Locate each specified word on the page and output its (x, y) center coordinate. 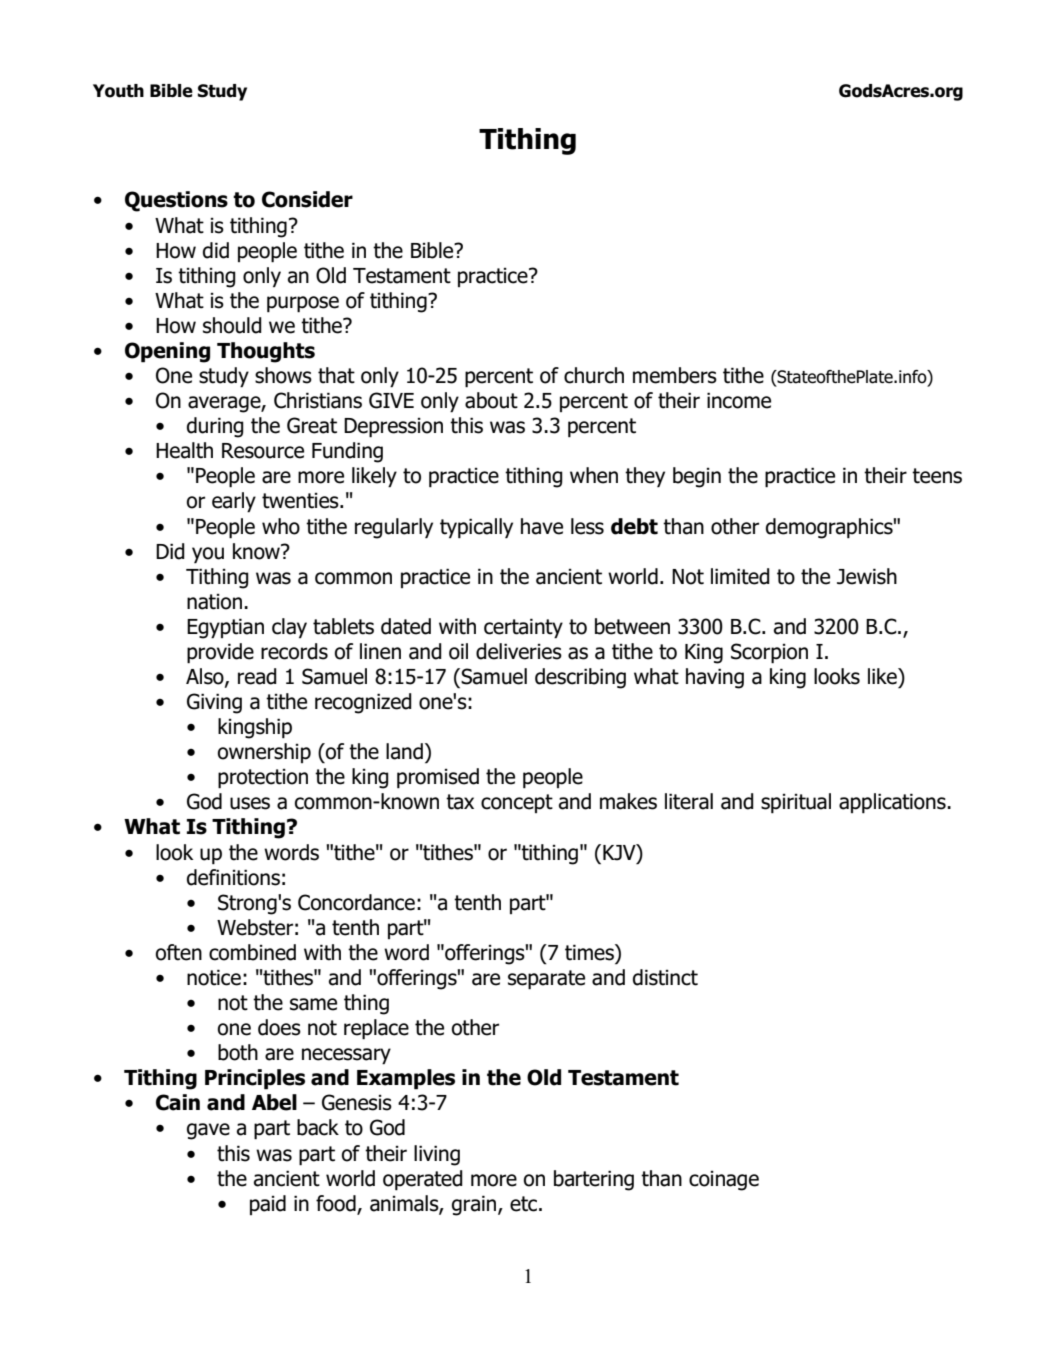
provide (220, 653)
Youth (118, 91)
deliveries (519, 651)
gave (208, 1131)
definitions (233, 877)
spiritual (796, 803)
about (491, 400)
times (590, 952)
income (739, 400)
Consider (307, 199)
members (675, 375)
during (215, 427)
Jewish (867, 576)
